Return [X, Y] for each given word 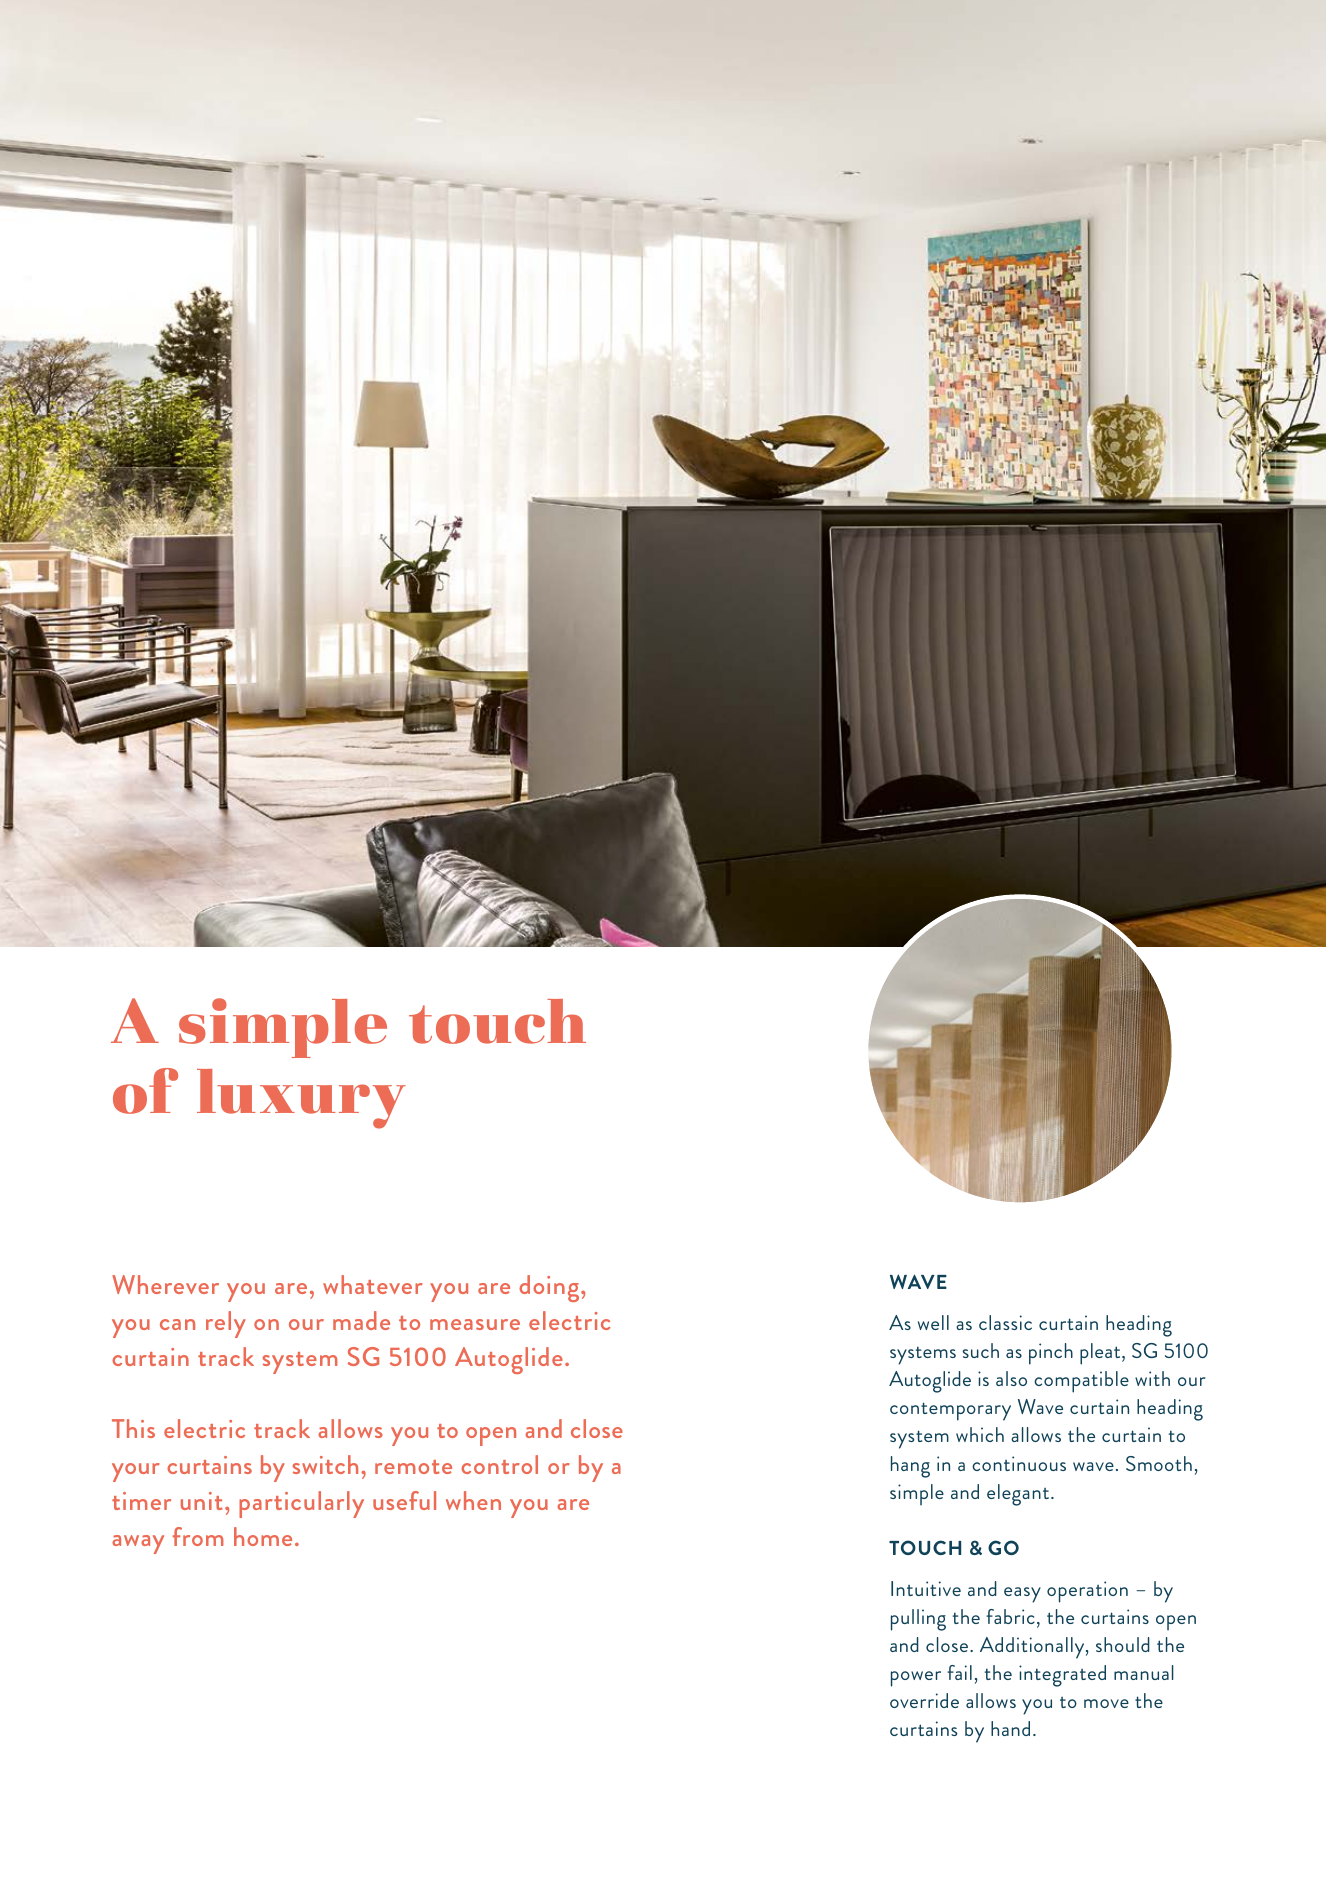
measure [475, 1324]
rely [226, 1324]
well [933, 1322]
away [138, 1544]
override [924, 1700]
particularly [301, 1504]
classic [1005, 1322]
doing [550, 1288]
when [473, 1500]
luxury [301, 1099]
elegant [1019, 1495]
